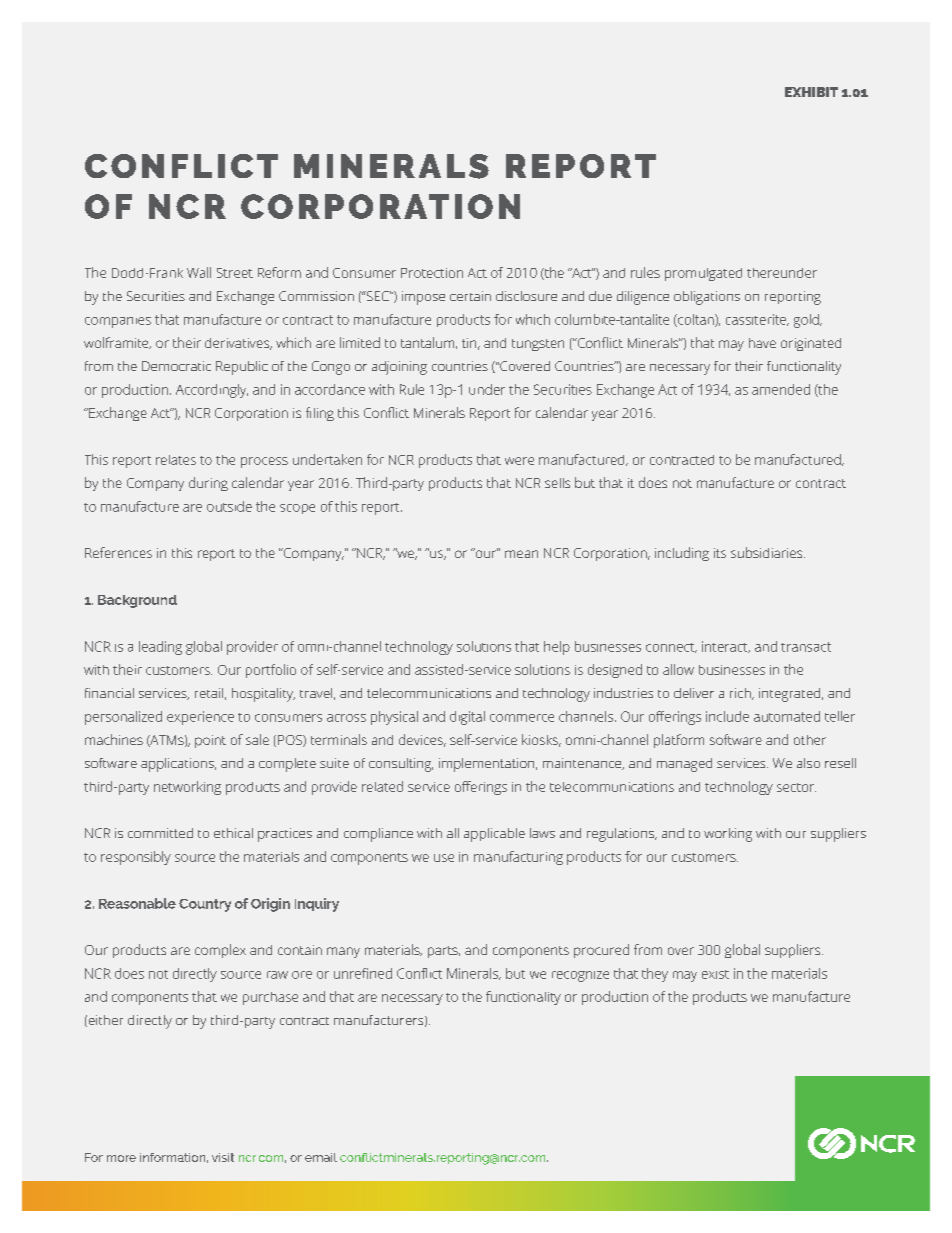 This document has height=1233, width=952. Describe the element at coordinates (432, 273) in the document. I see `Protection` at that location.
